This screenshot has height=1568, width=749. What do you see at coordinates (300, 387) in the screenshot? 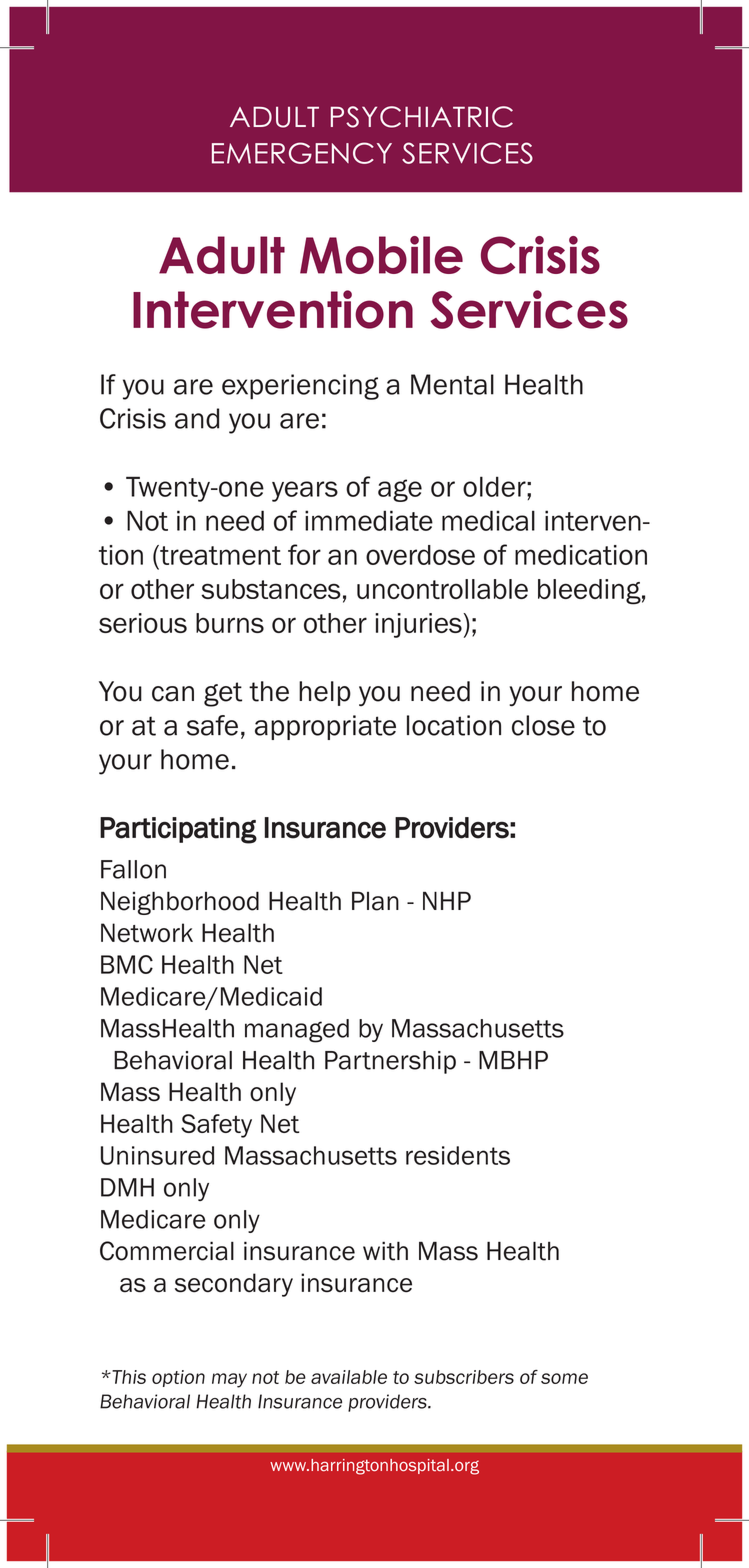
I see `experiencing` at bounding box center [300, 387].
